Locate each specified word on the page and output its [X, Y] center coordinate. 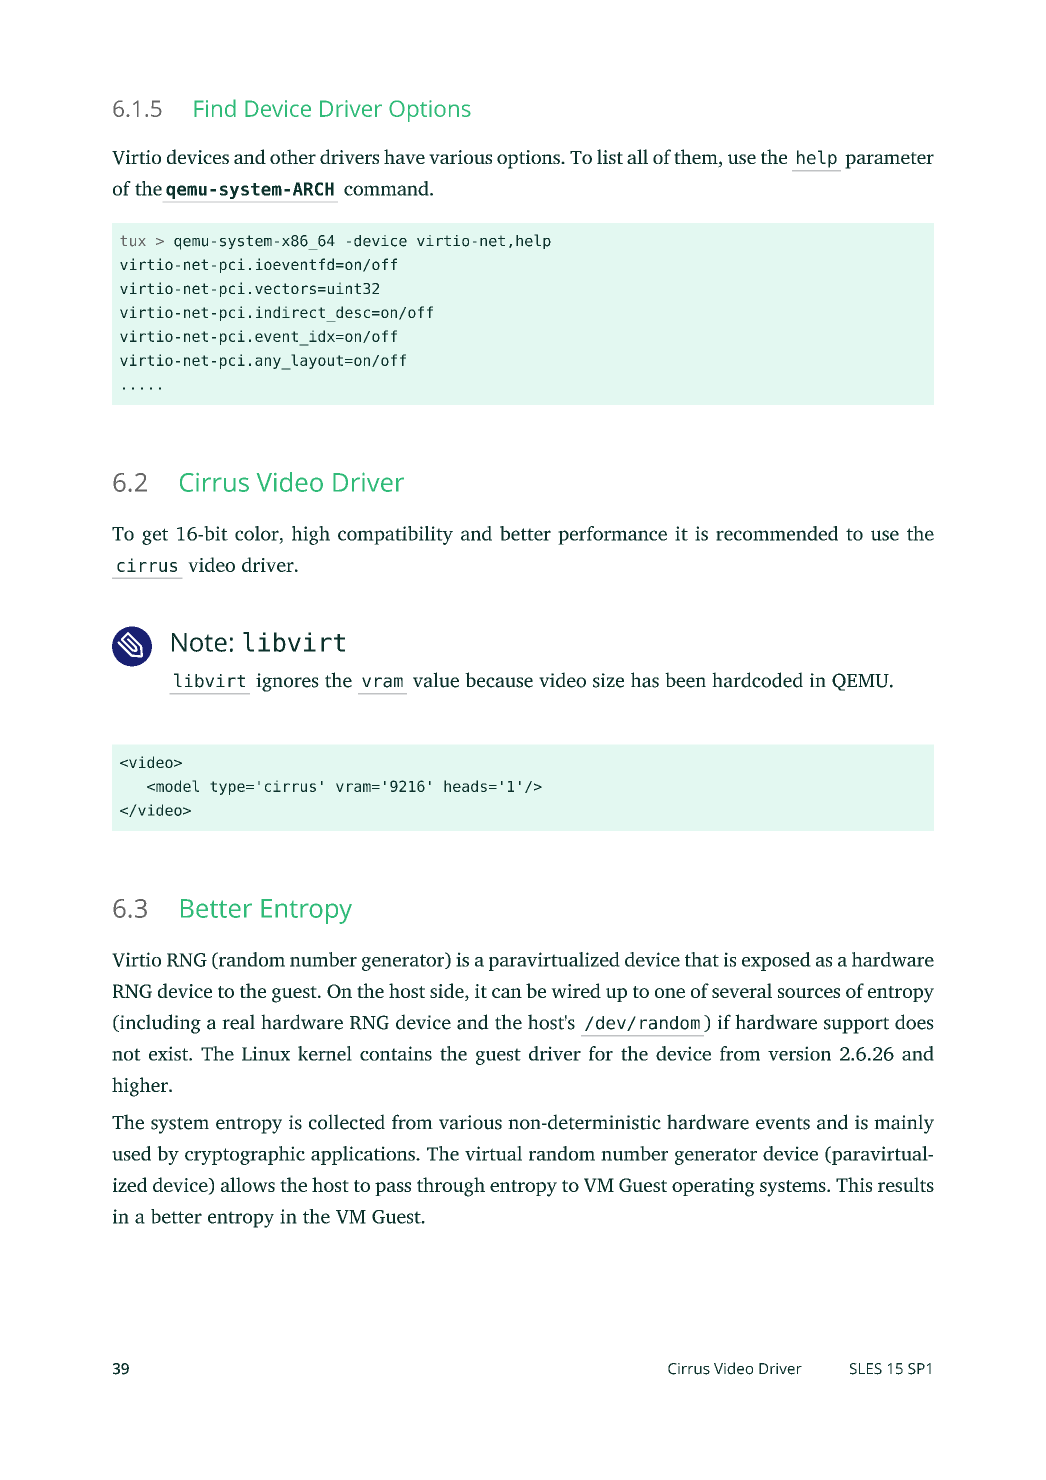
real [238, 1022]
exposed [776, 961]
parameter [889, 160]
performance [612, 535]
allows [248, 1184]
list [610, 156]
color [258, 534]
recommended [777, 533]
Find [215, 108]
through [451, 1187]
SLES [866, 1369]
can [507, 993]
